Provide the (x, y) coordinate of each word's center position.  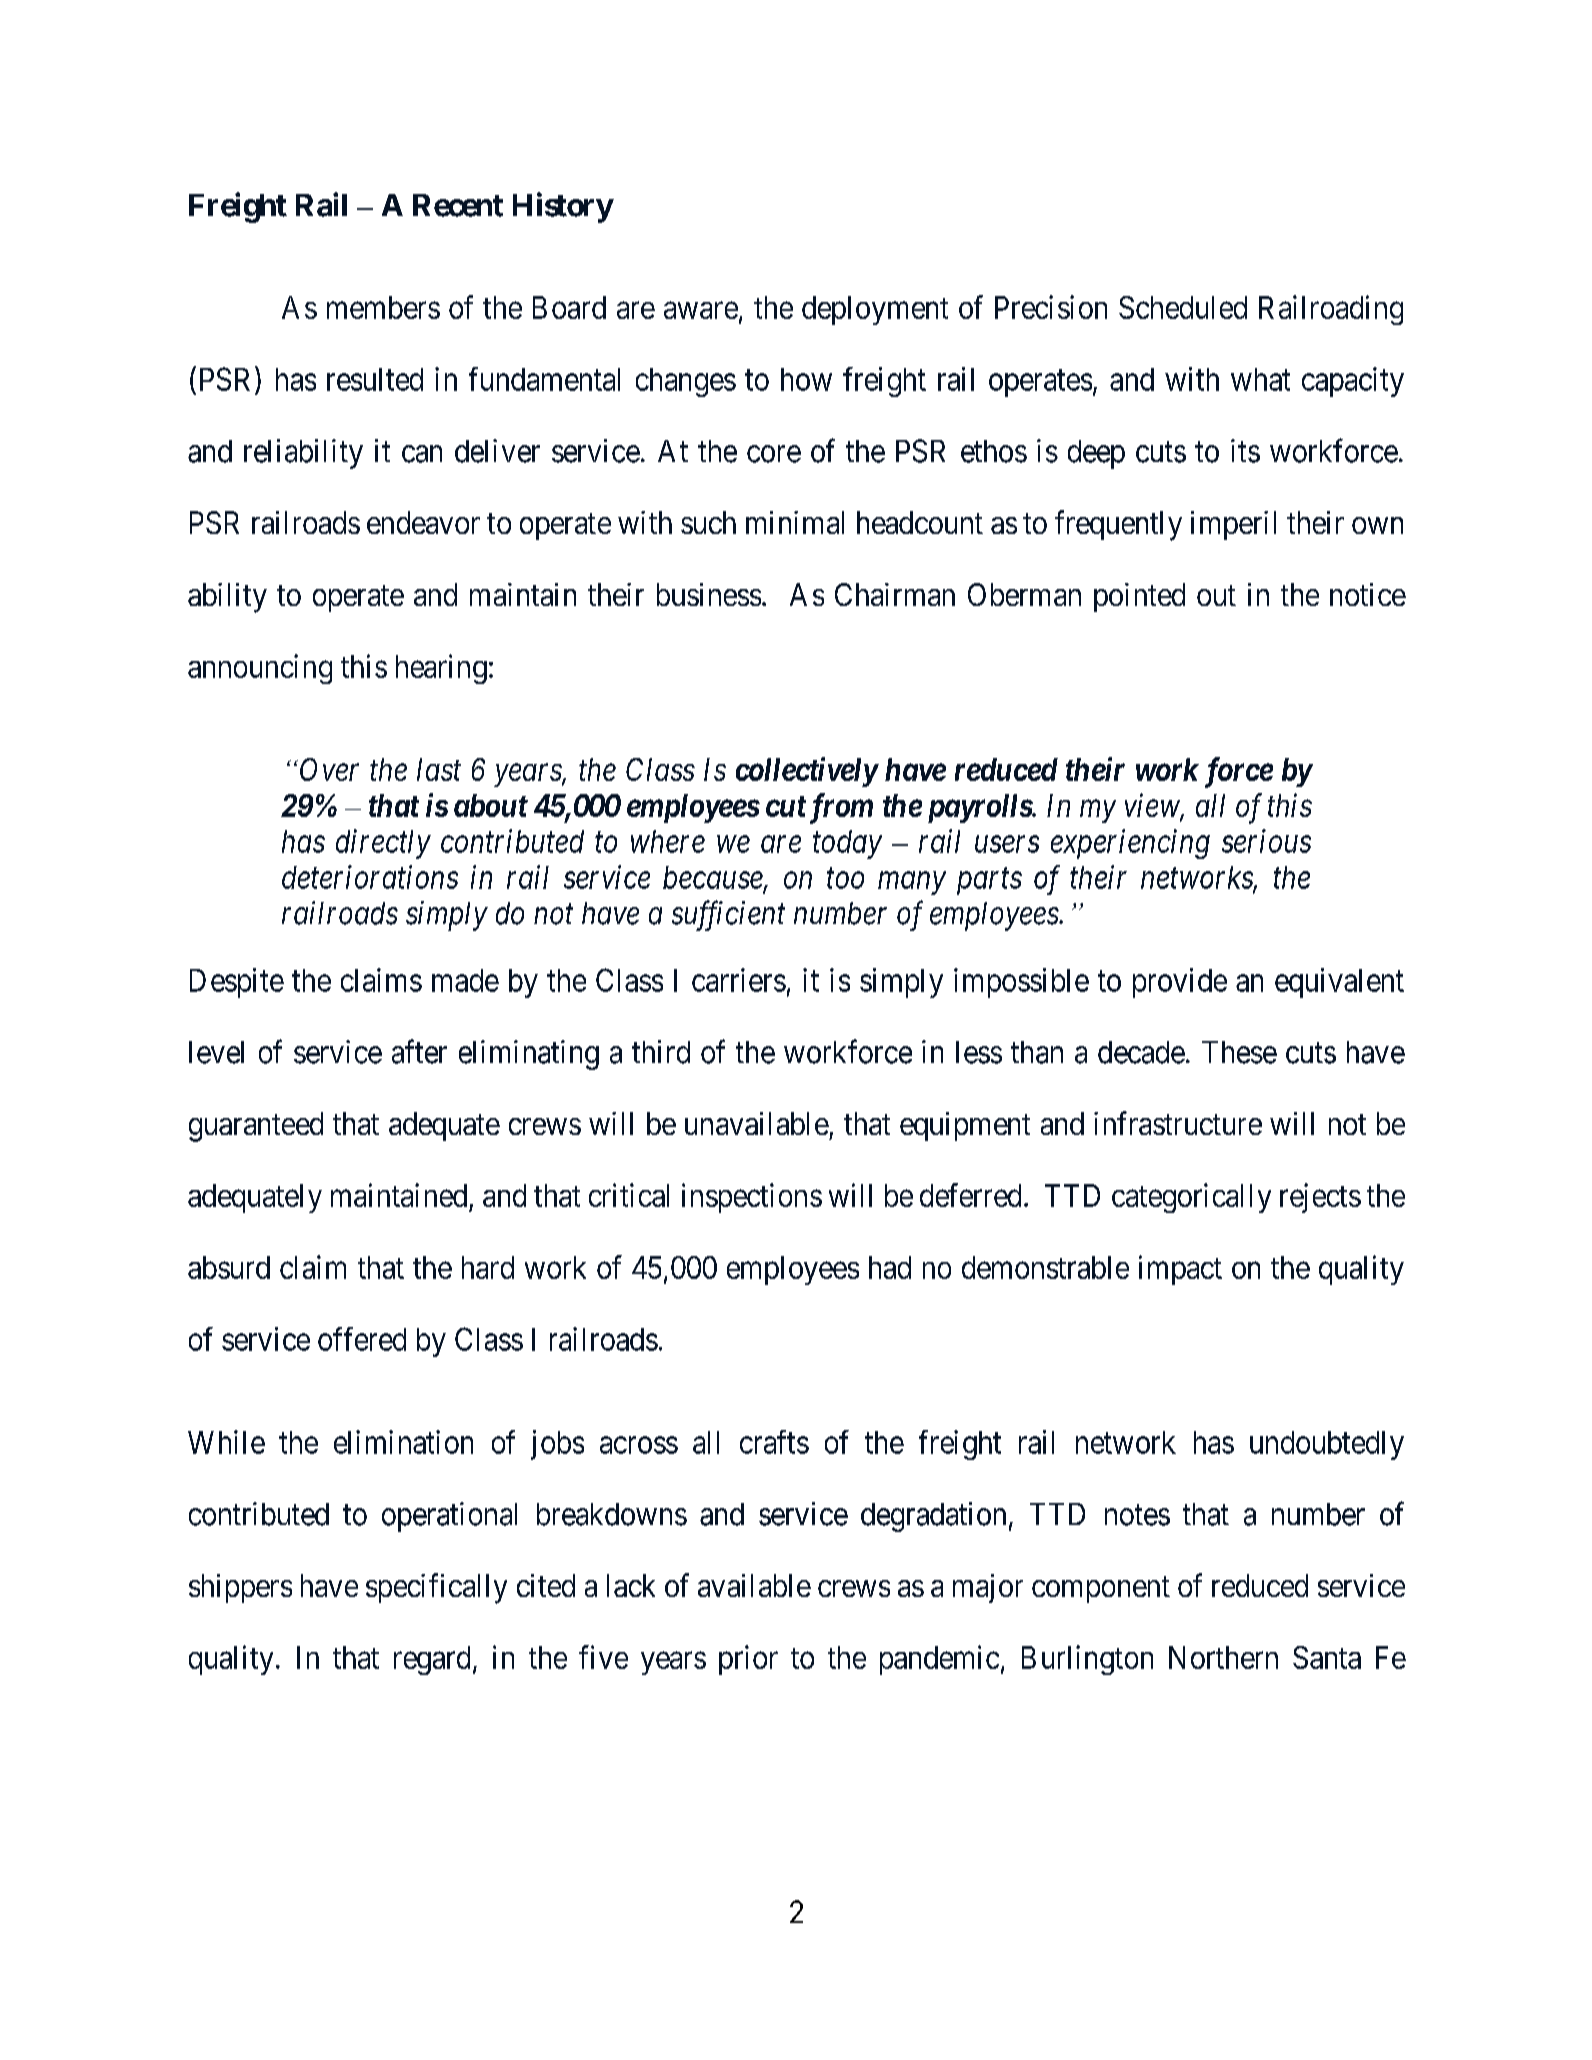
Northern (1223, 1657)
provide (1180, 983)
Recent (458, 205)
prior (748, 1660)
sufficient (728, 916)
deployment (875, 310)
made (465, 980)
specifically (436, 1588)
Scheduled (1183, 307)
